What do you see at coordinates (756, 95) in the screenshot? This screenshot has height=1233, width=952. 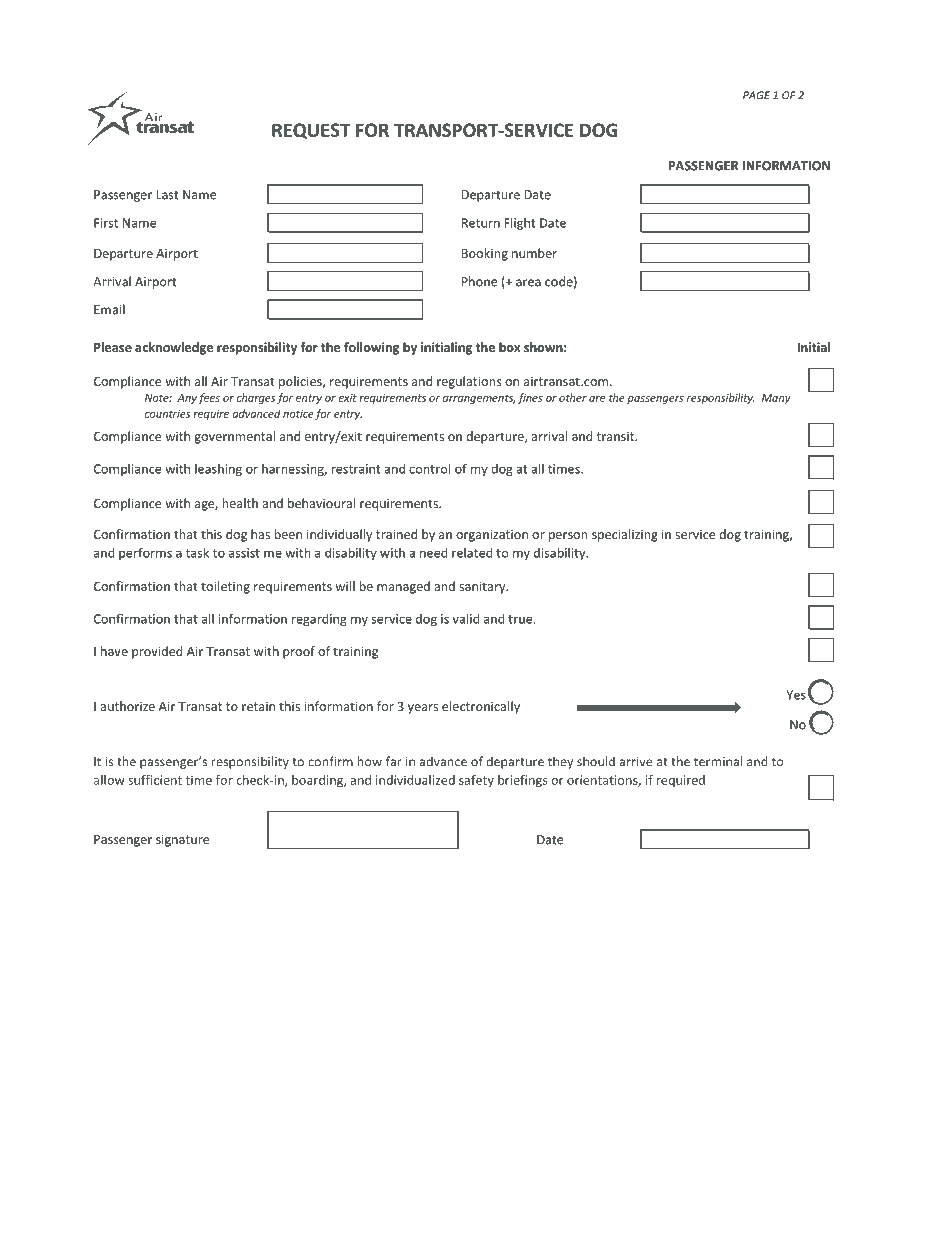 I see `PAGE` at bounding box center [756, 95].
